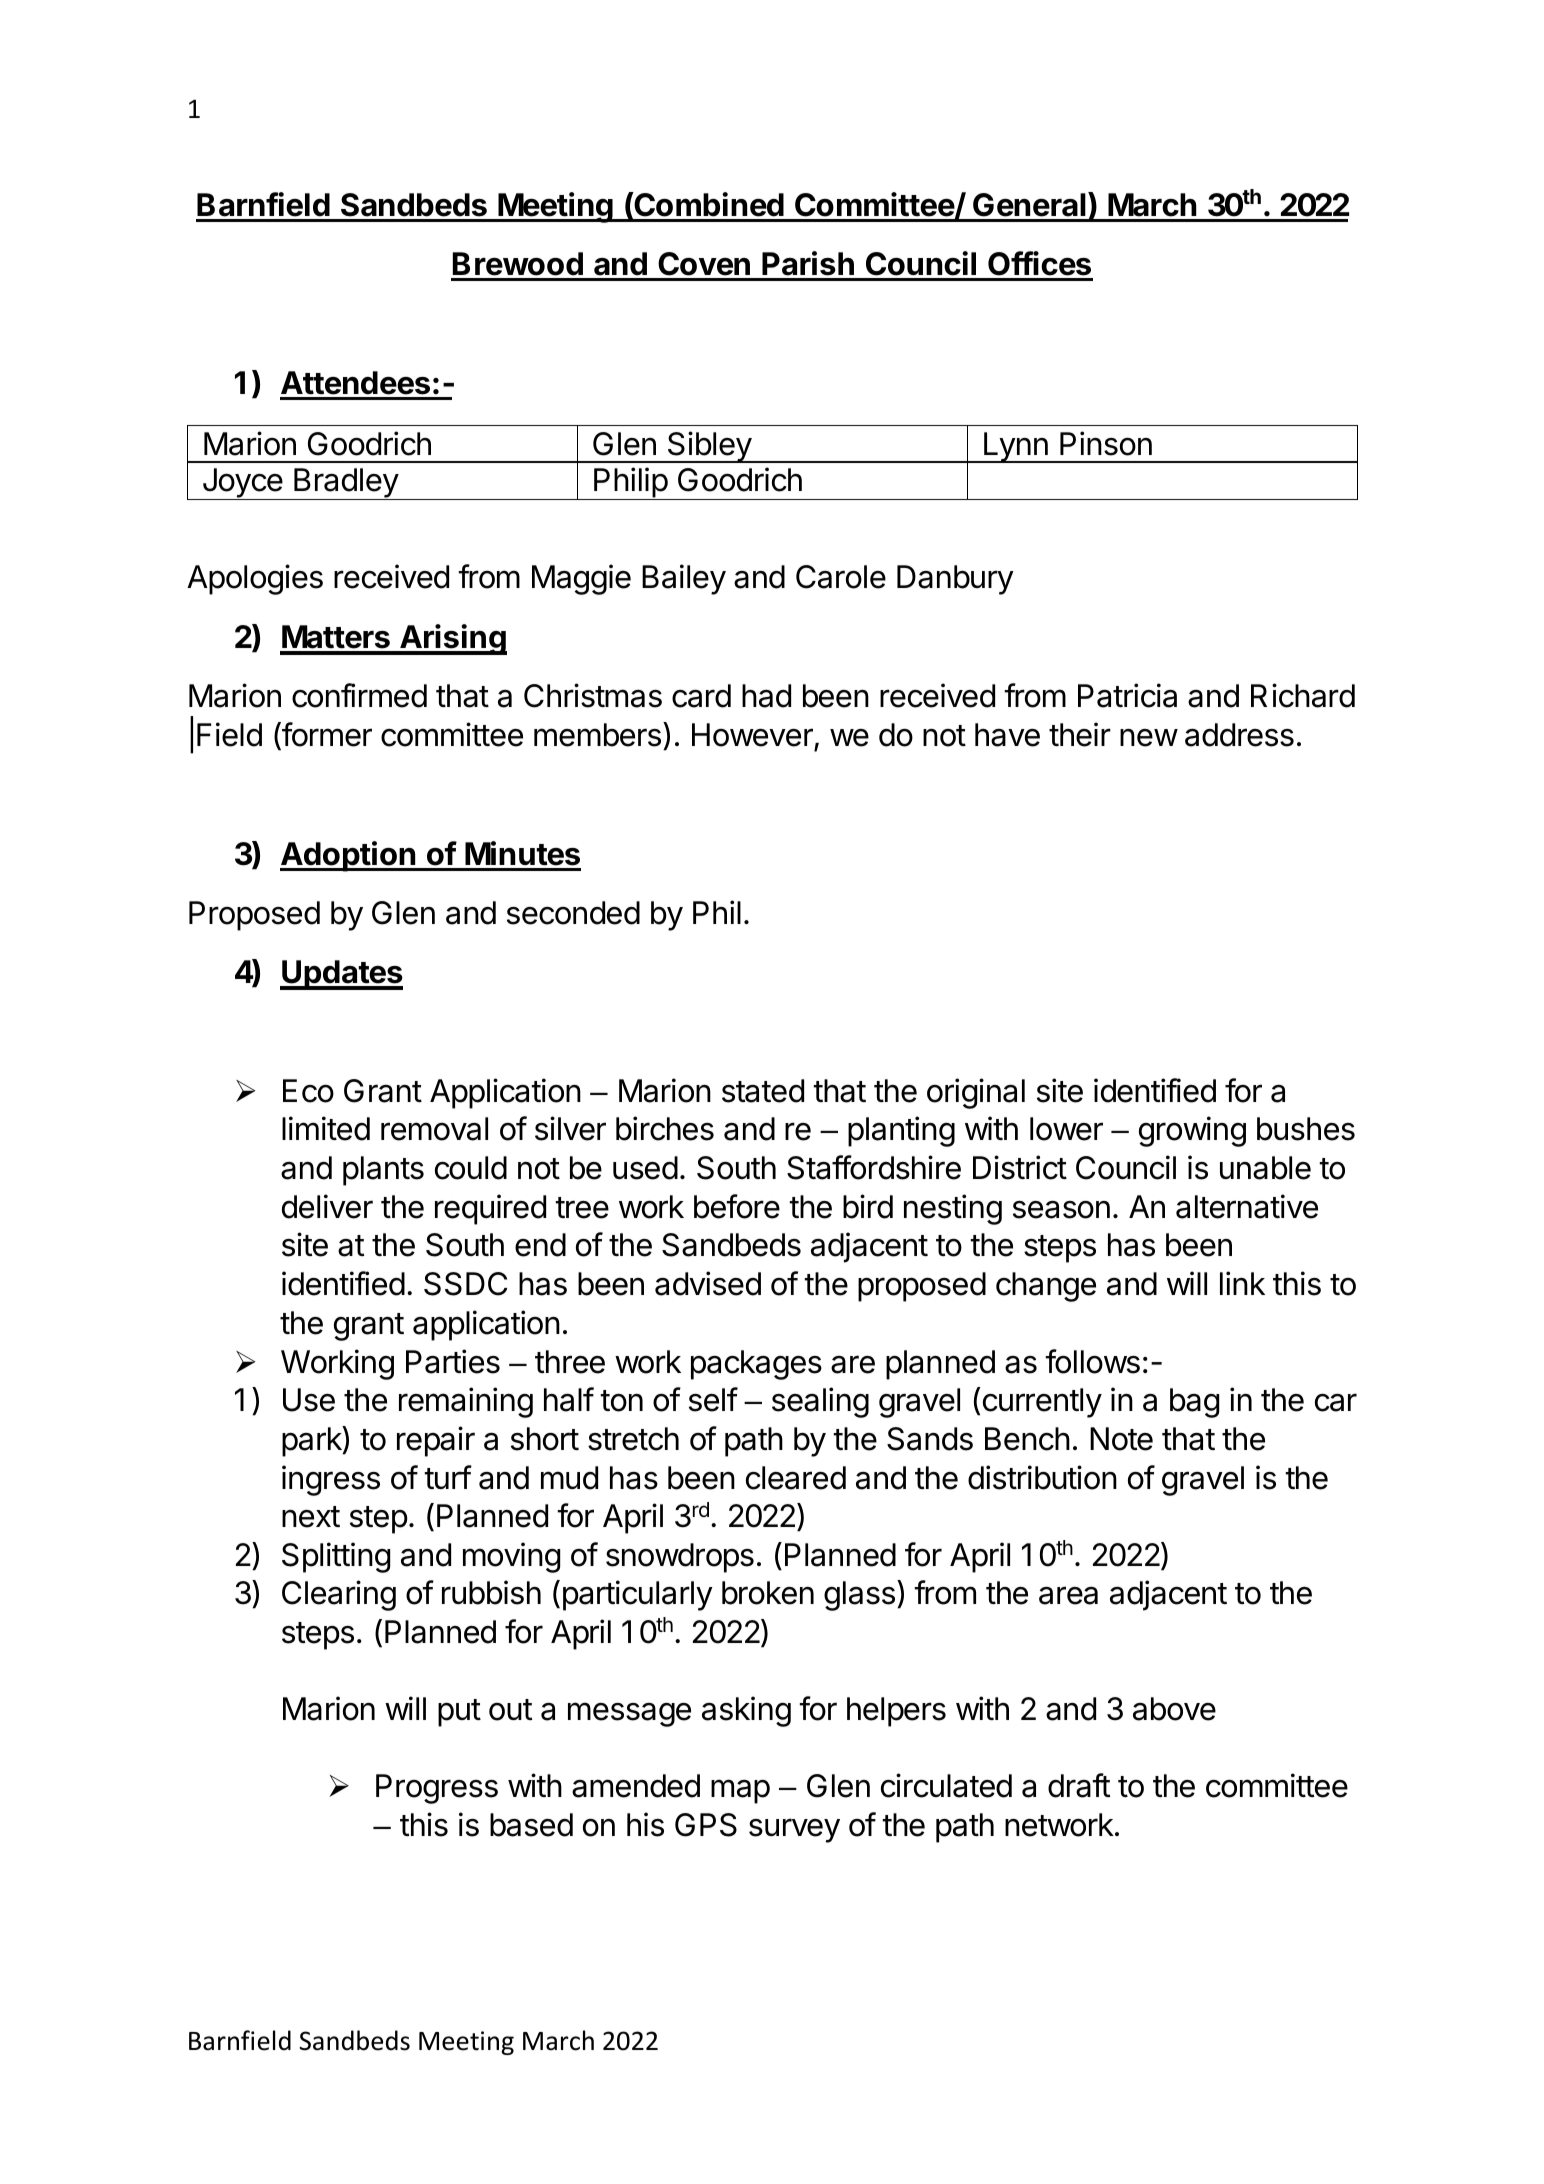 Image resolution: width=1544 pixels, height=2184 pixels. Describe the element at coordinates (709, 447) in the screenshot. I see `Sibley` at that location.
